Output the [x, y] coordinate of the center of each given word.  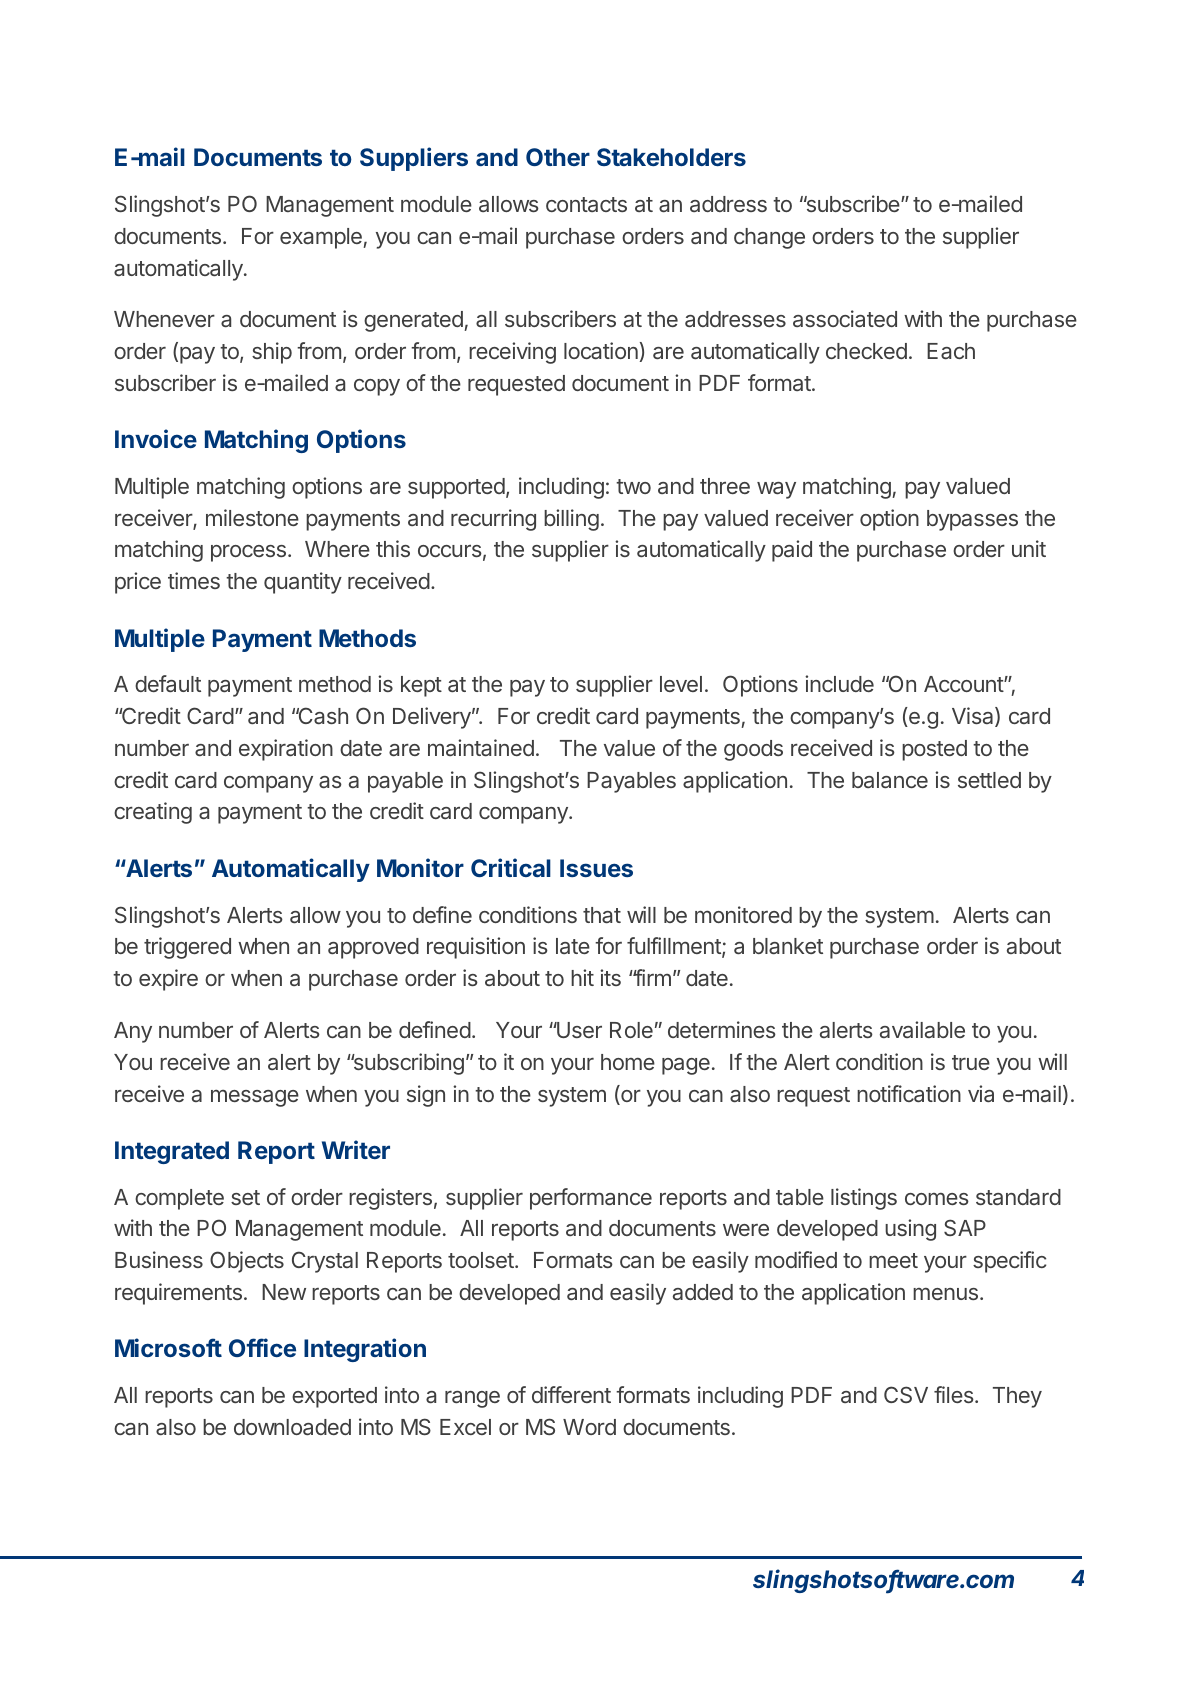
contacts [586, 204]
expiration [286, 750]
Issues [596, 868]
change [769, 238]
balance [890, 780]
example [322, 238]
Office [262, 1347]
